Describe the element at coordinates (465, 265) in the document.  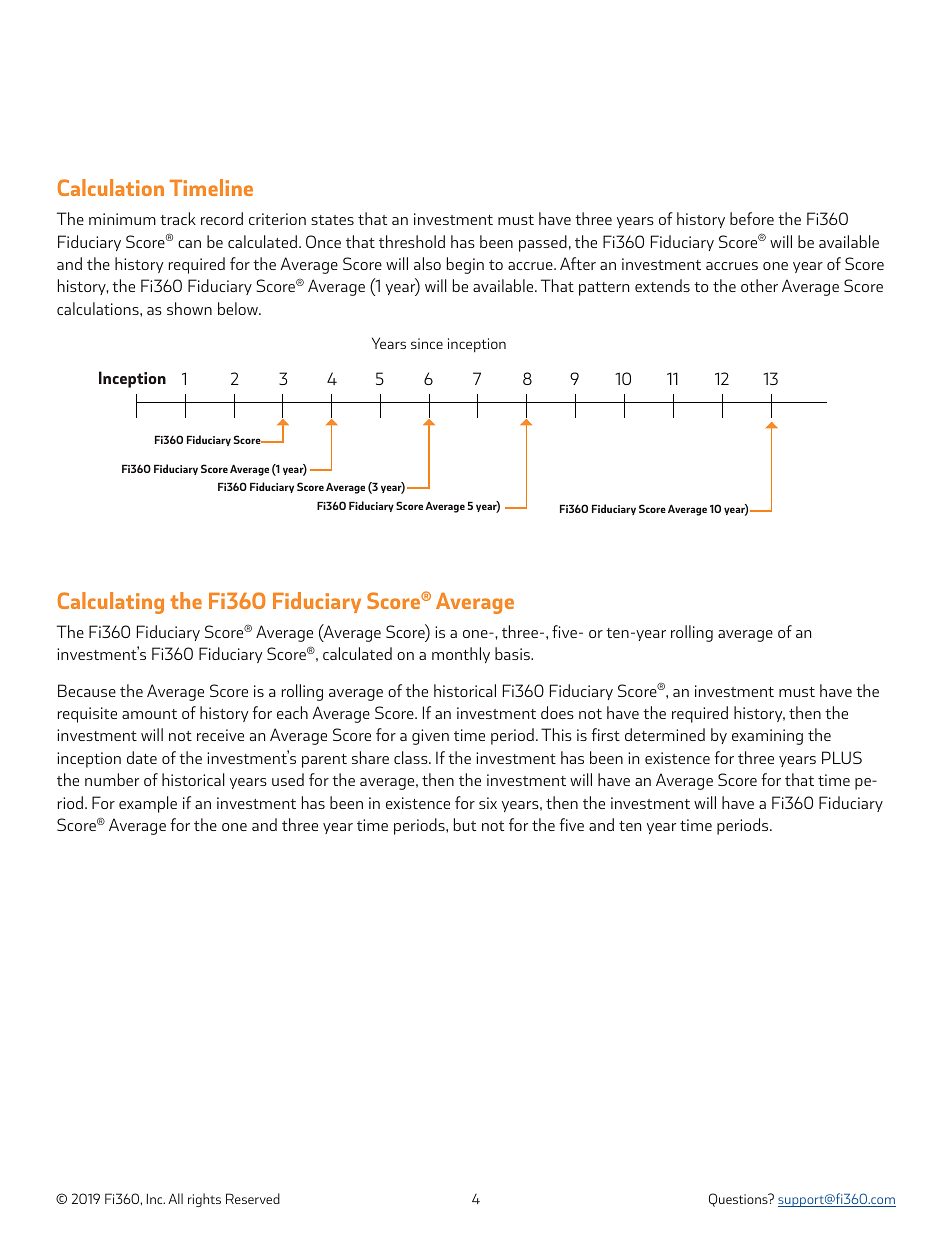
I see `begin` at that location.
